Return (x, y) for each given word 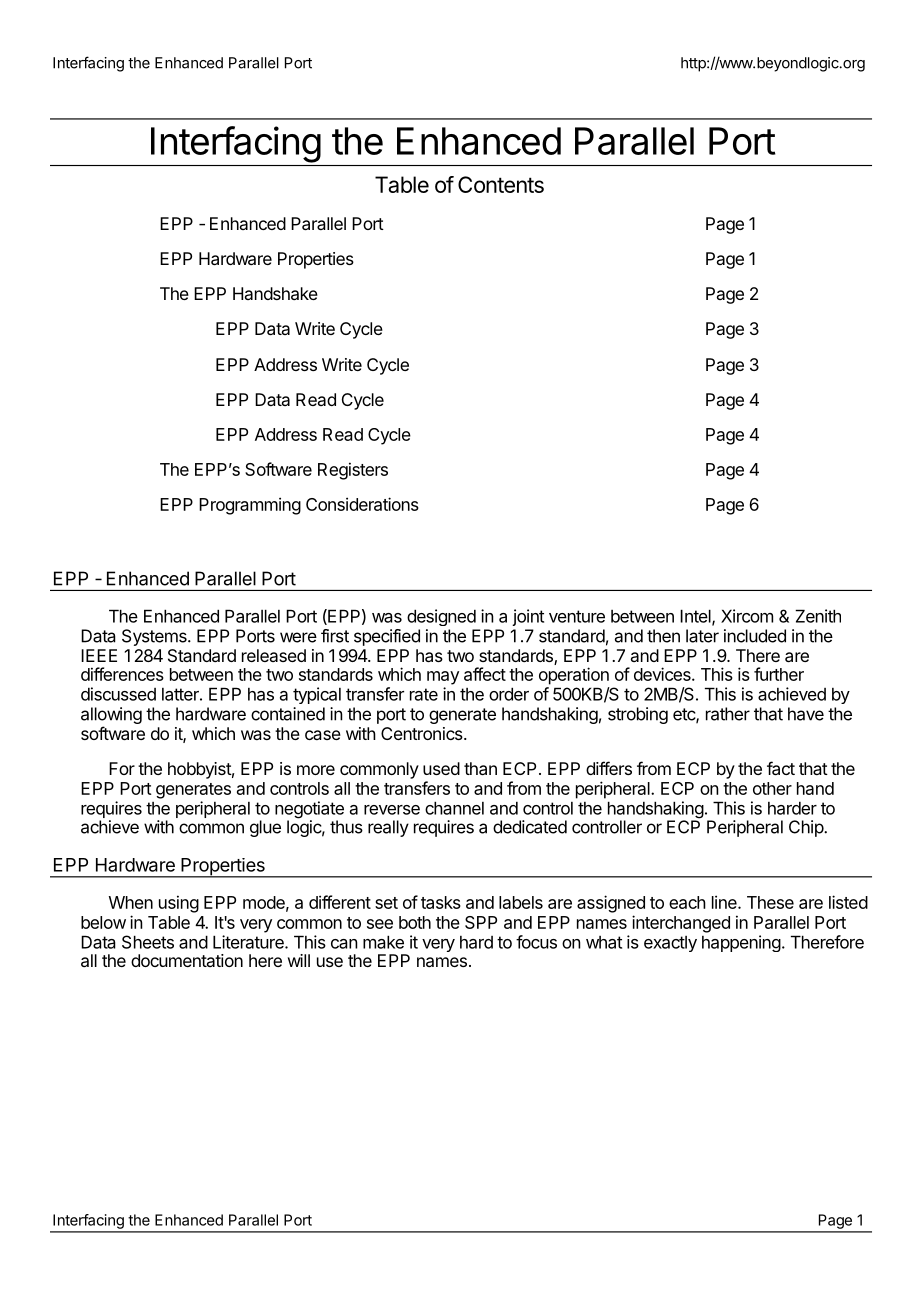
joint (528, 617)
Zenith (818, 616)
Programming (250, 506)
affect (485, 674)
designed (441, 617)
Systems (155, 637)
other (772, 788)
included (755, 636)
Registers (353, 471)
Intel (696, 617)
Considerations (362, 504)
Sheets (148, 942)
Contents (501, 184)
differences (122, 674)
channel (454, 808)
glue (265, 828)
